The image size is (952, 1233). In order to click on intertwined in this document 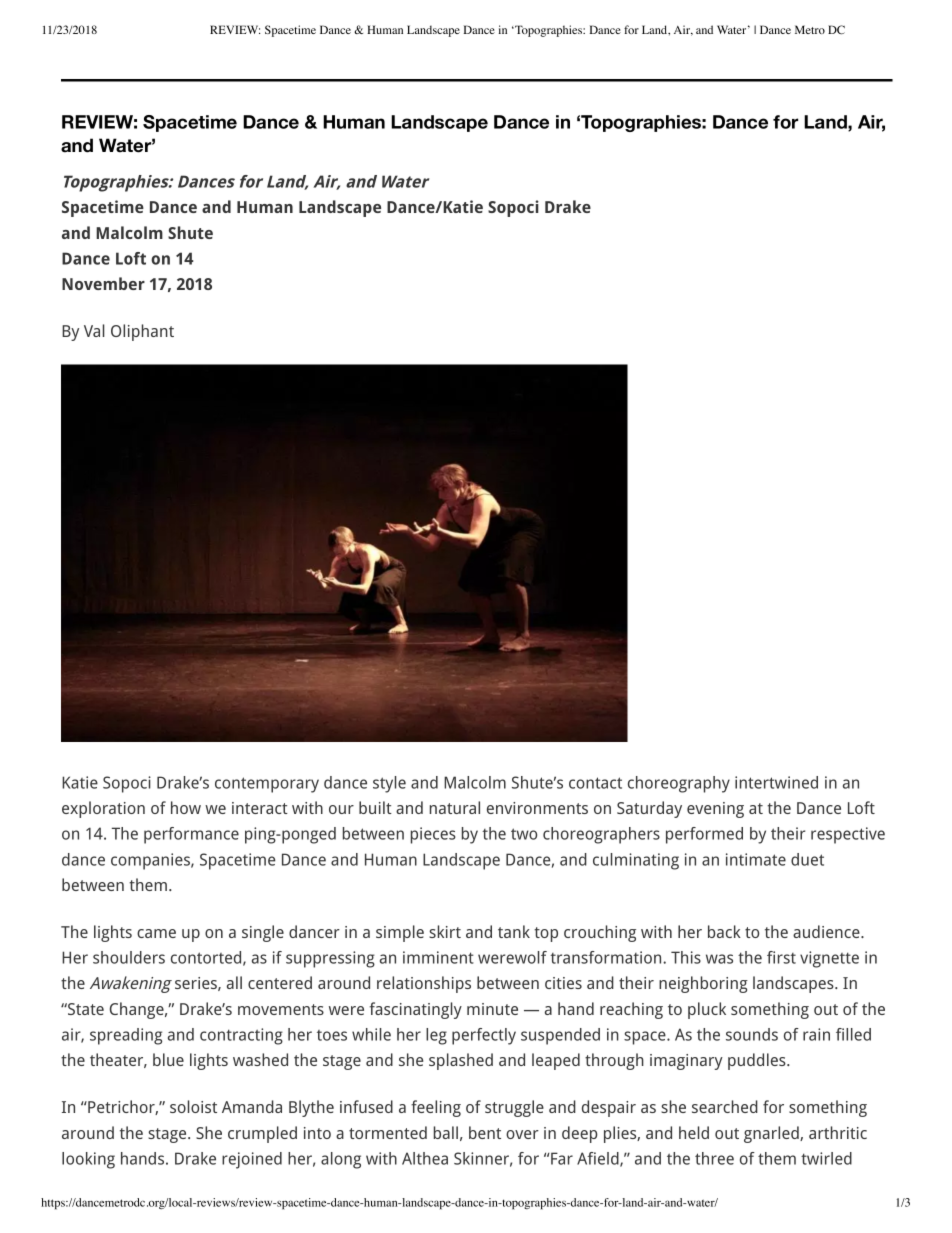, I will do `click(776, 782)`.
